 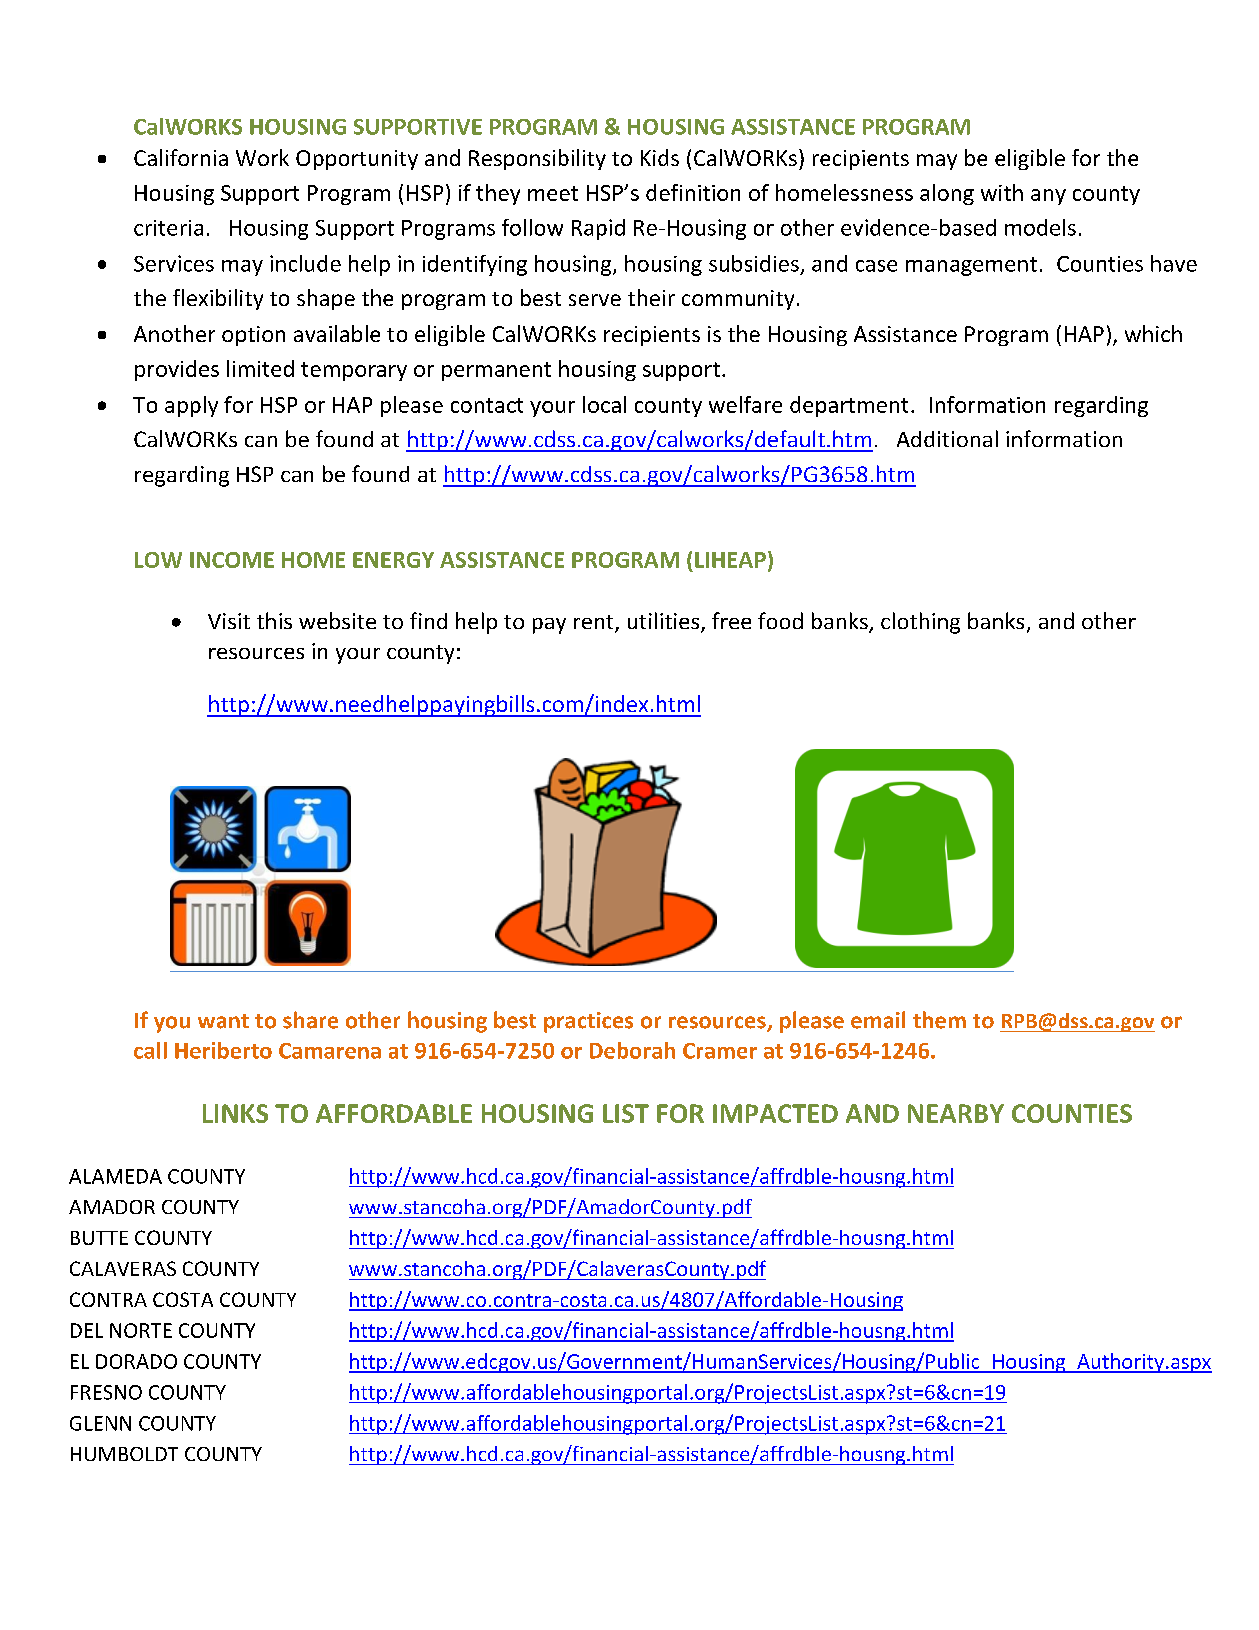 What do you see at coordinates (168, 228) in the screenshot?
I see `criteria` at bounding box center [168, 228].
